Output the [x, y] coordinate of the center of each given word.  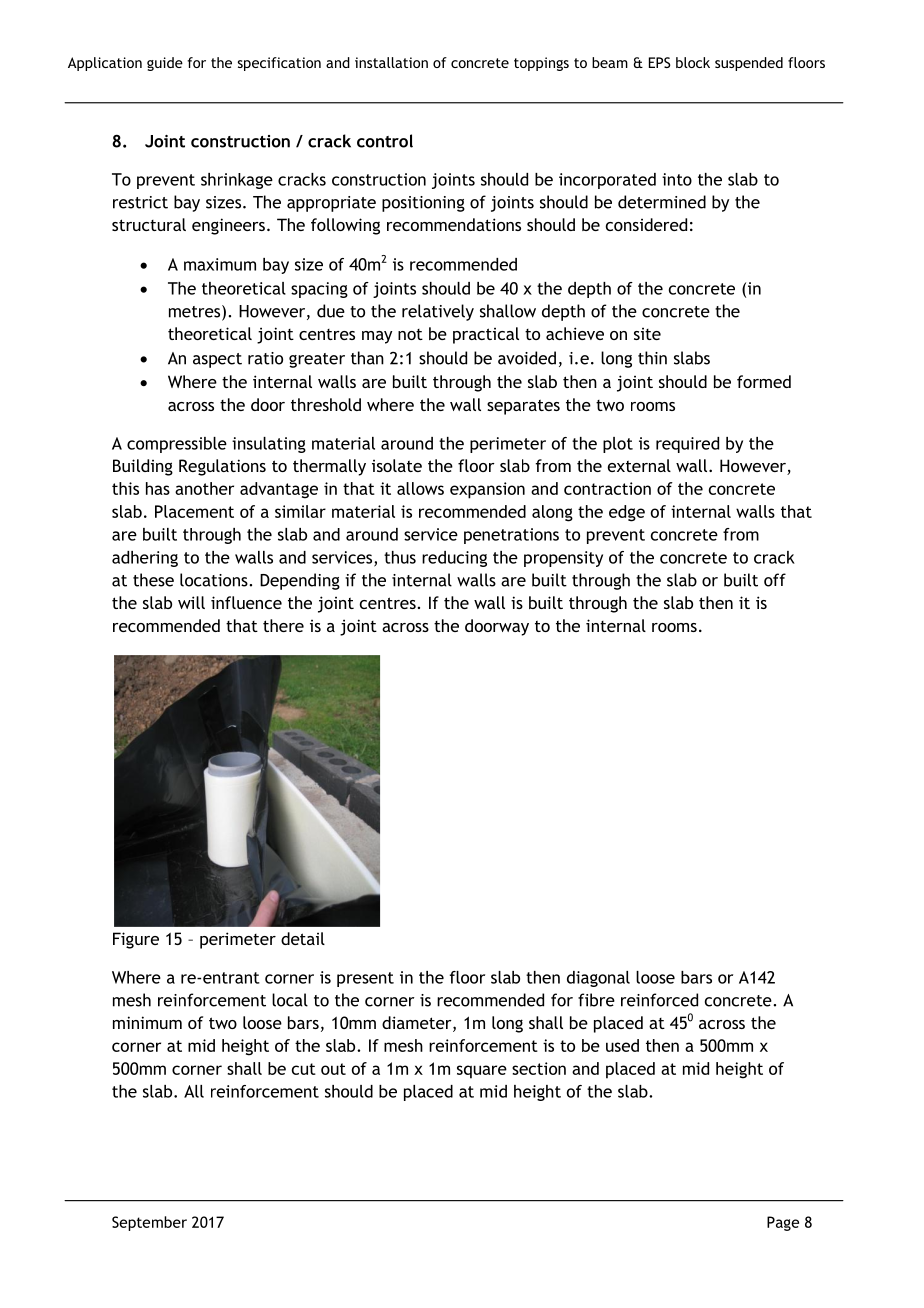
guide [165, 64]
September [149, 1223]
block [693, 62]
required [687, 445]
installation [391, 62]
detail [303, 938]
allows [420, 488]
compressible [177, 445]
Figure [136, 940]
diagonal [598, 979]
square [482, 1072]
